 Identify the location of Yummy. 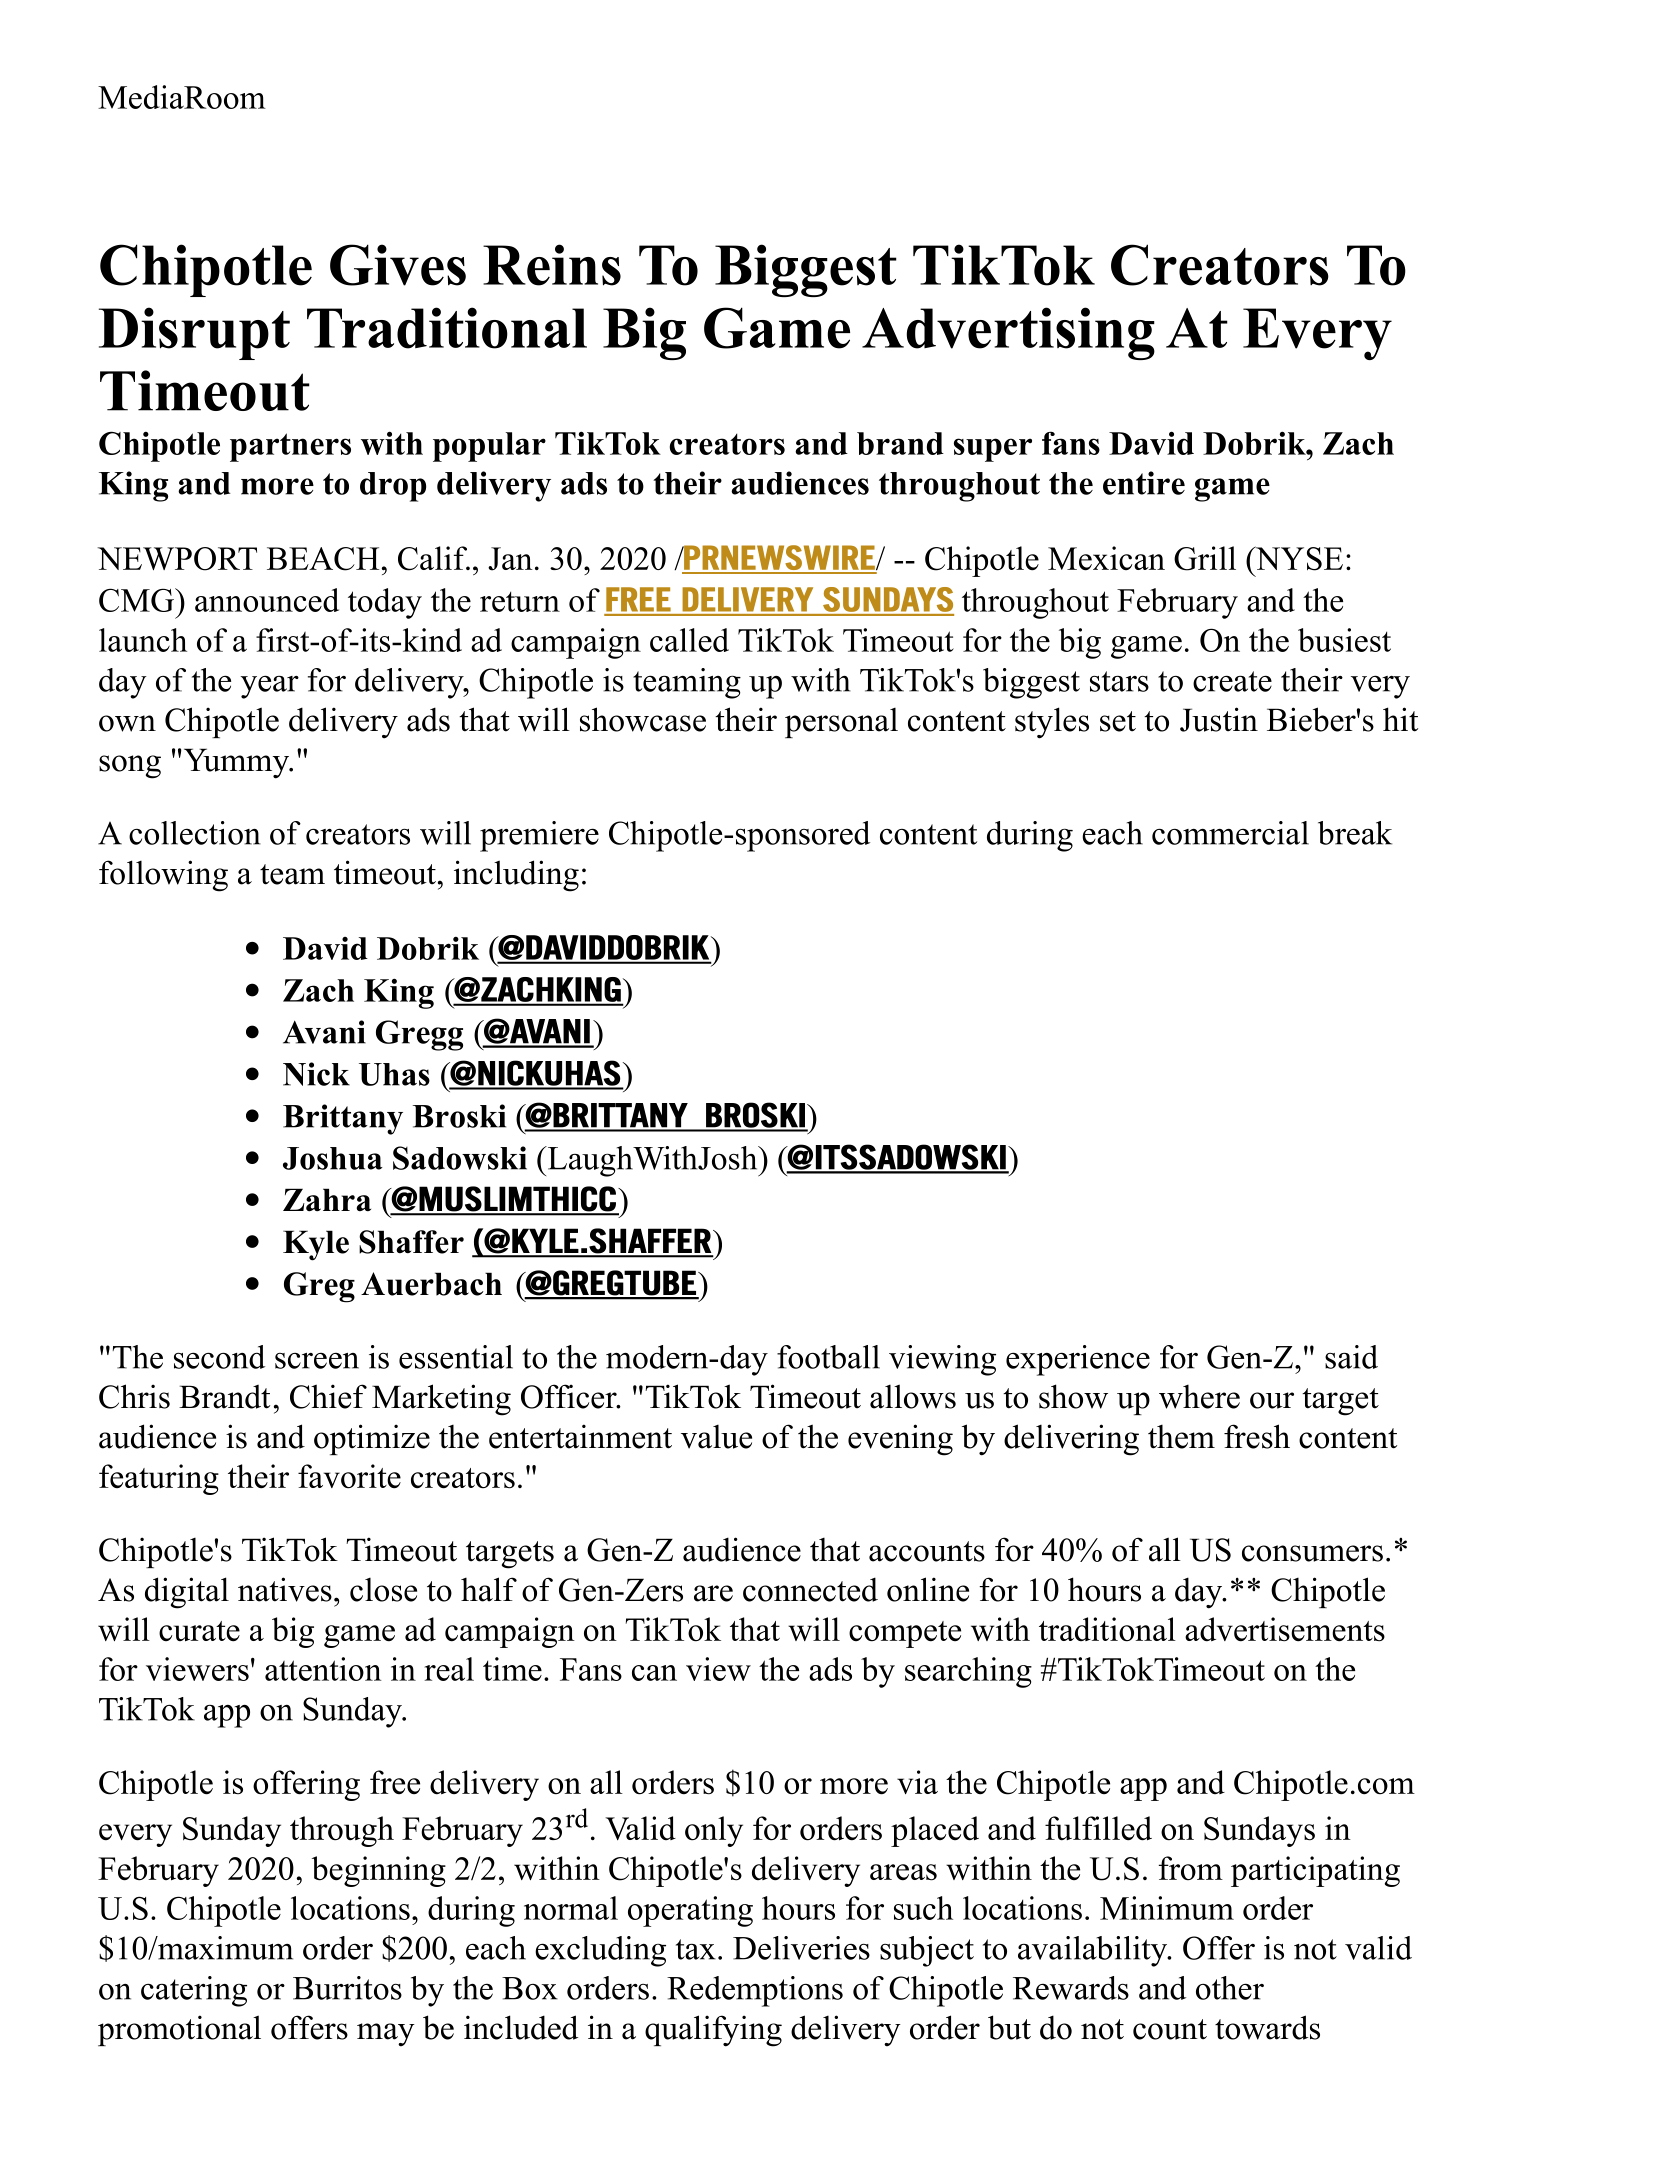
(236, 763).
